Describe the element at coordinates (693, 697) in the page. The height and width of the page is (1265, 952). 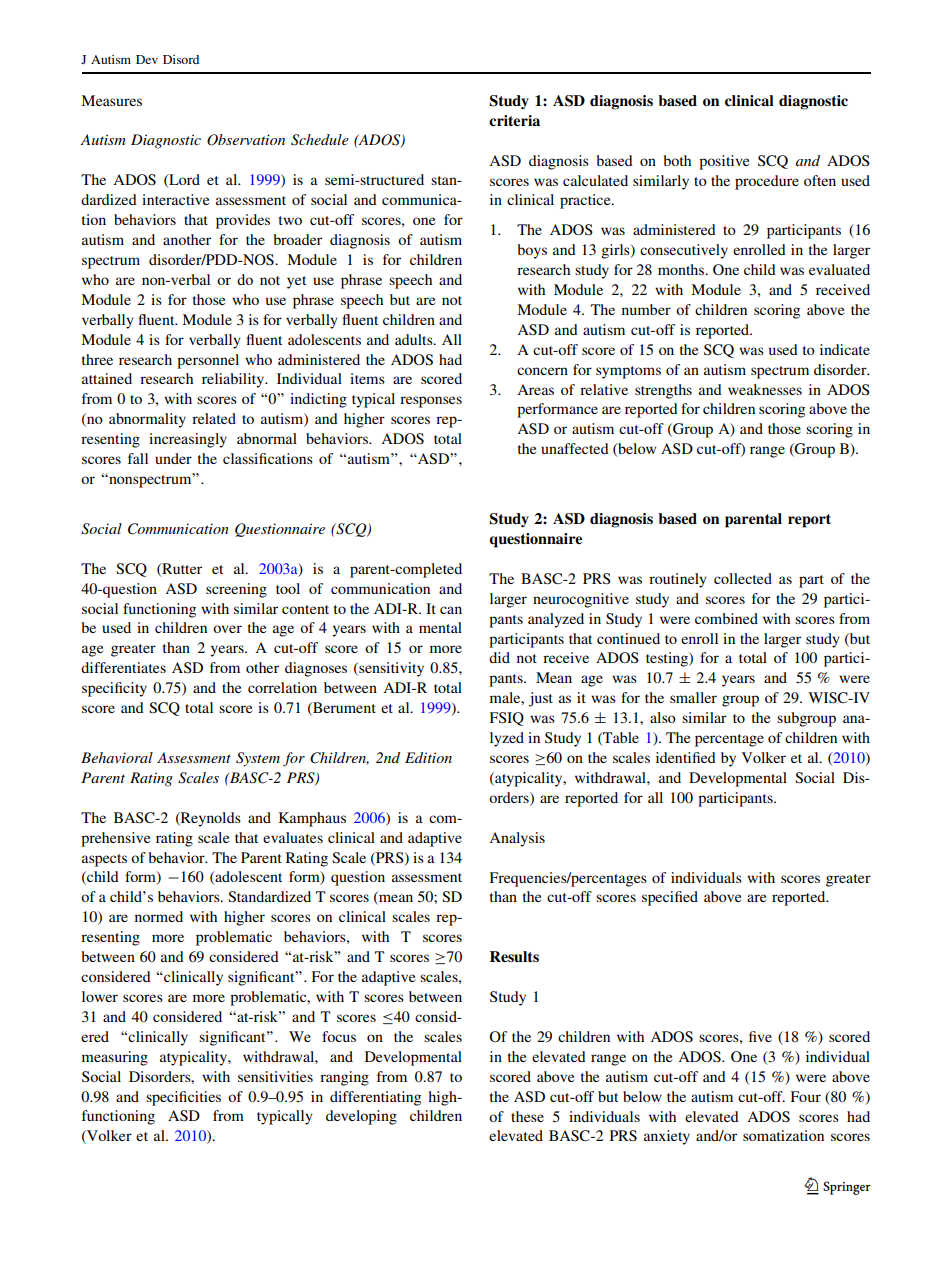
I see `smaller` at that location.
